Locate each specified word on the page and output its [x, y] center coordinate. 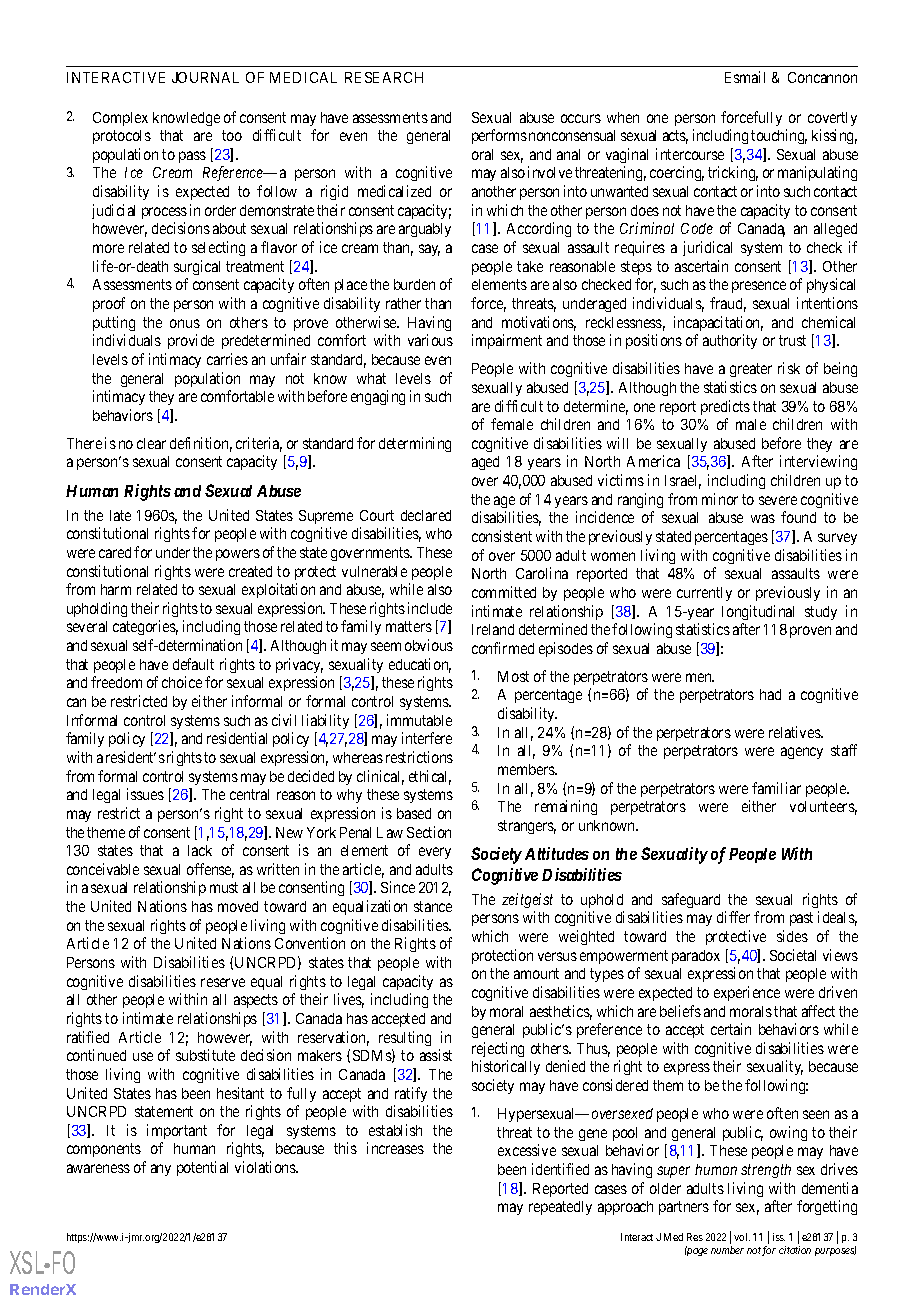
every [435, 853]
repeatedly [560, 1208]
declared [426, 515]
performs [499, 136]
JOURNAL [205, 77]
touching [779, 136]
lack [200, 850]
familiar [776, 788]
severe [778, 500]
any [161, 1170]
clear [151, 443]
